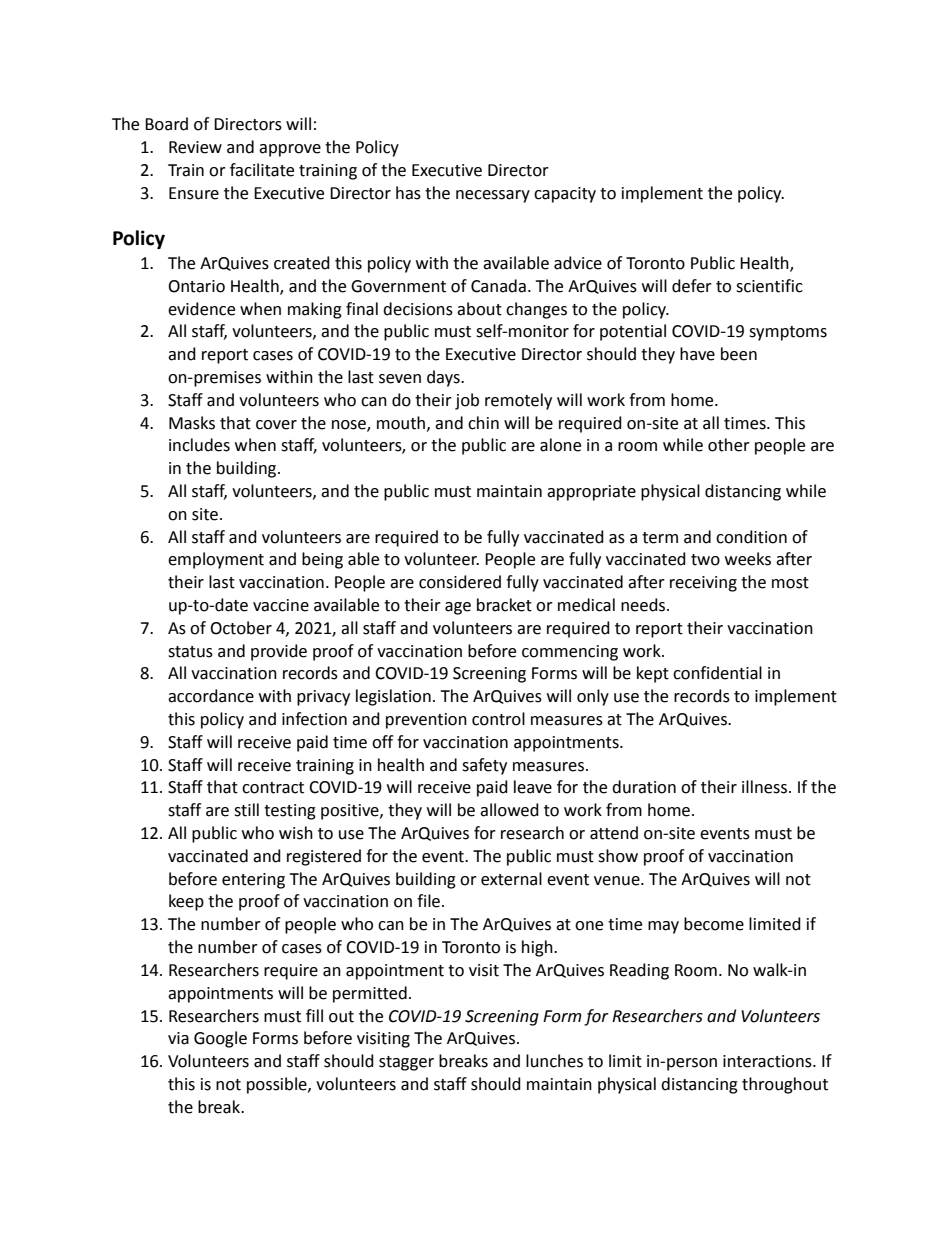 Image resolution: width=952 pixels, height=1233 pixels. Describe the element at coordinates (253, 881) in the screenshot. I see `entering` at that location.
